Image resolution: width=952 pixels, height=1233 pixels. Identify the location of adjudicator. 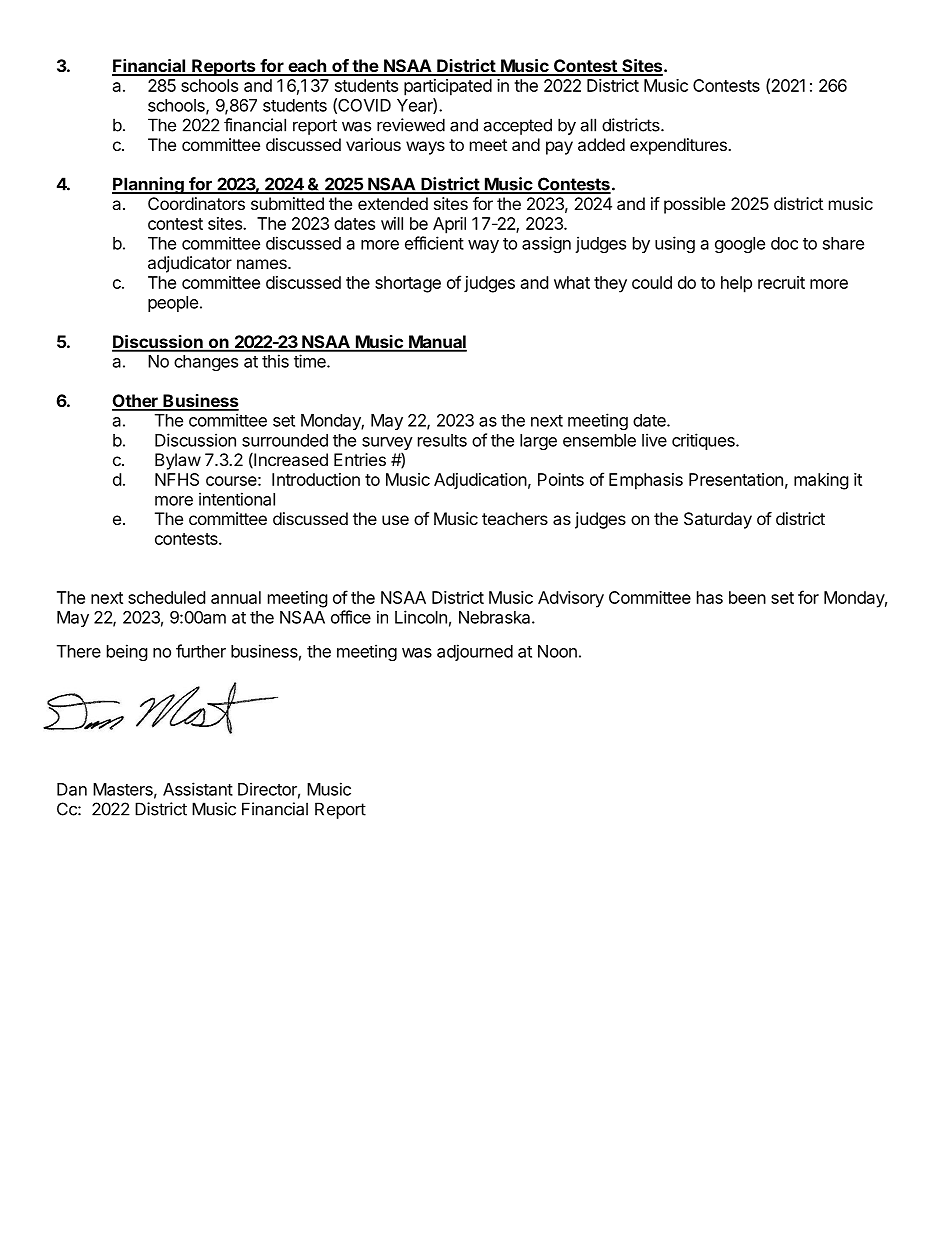
(190, 264).
